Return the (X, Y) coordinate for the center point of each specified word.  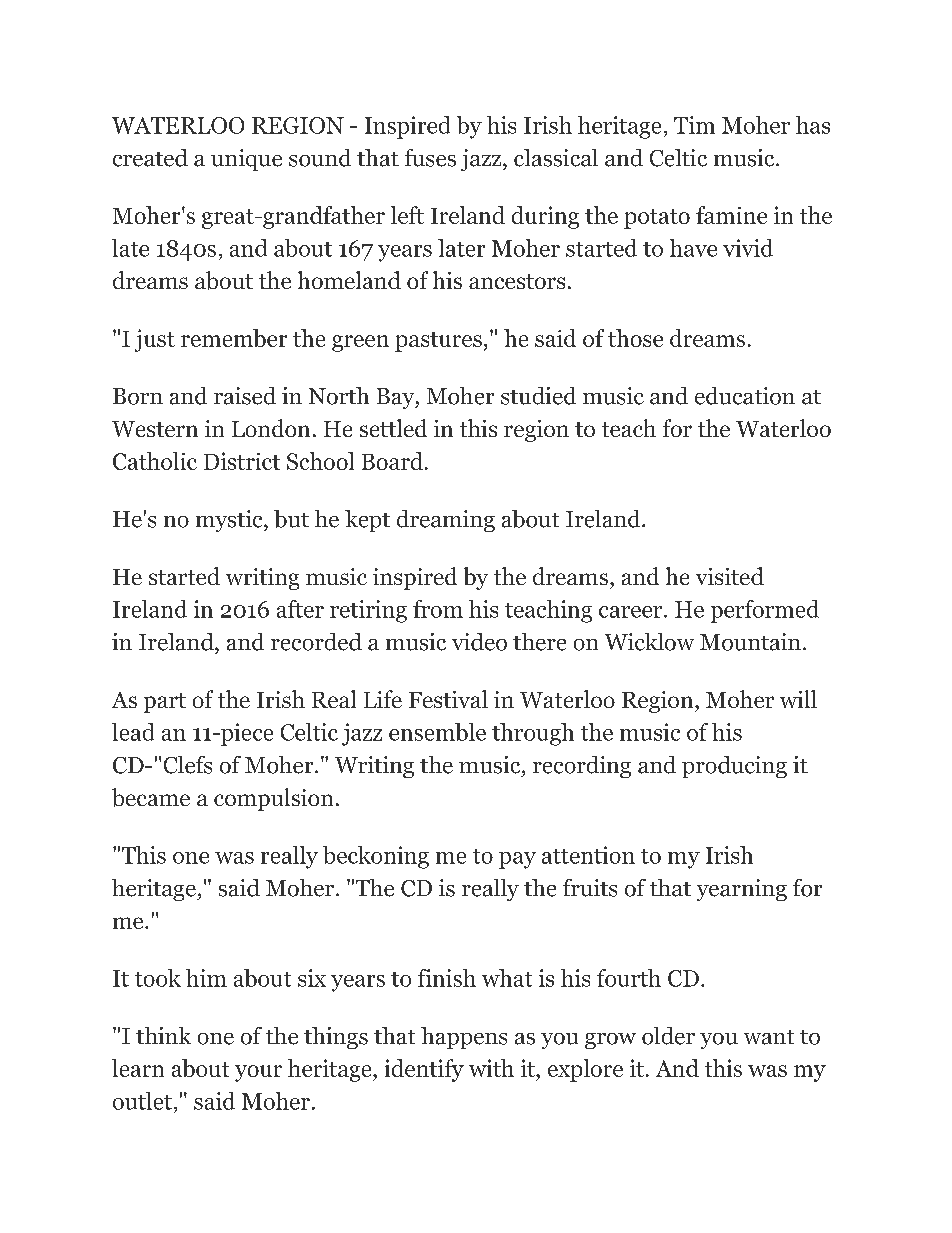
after (300, 609)
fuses (430, 158)
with (491, 1068)
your (258, 1073)
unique (246, 160)
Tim (694, 125)
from (438, 609)
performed (765, 611)
